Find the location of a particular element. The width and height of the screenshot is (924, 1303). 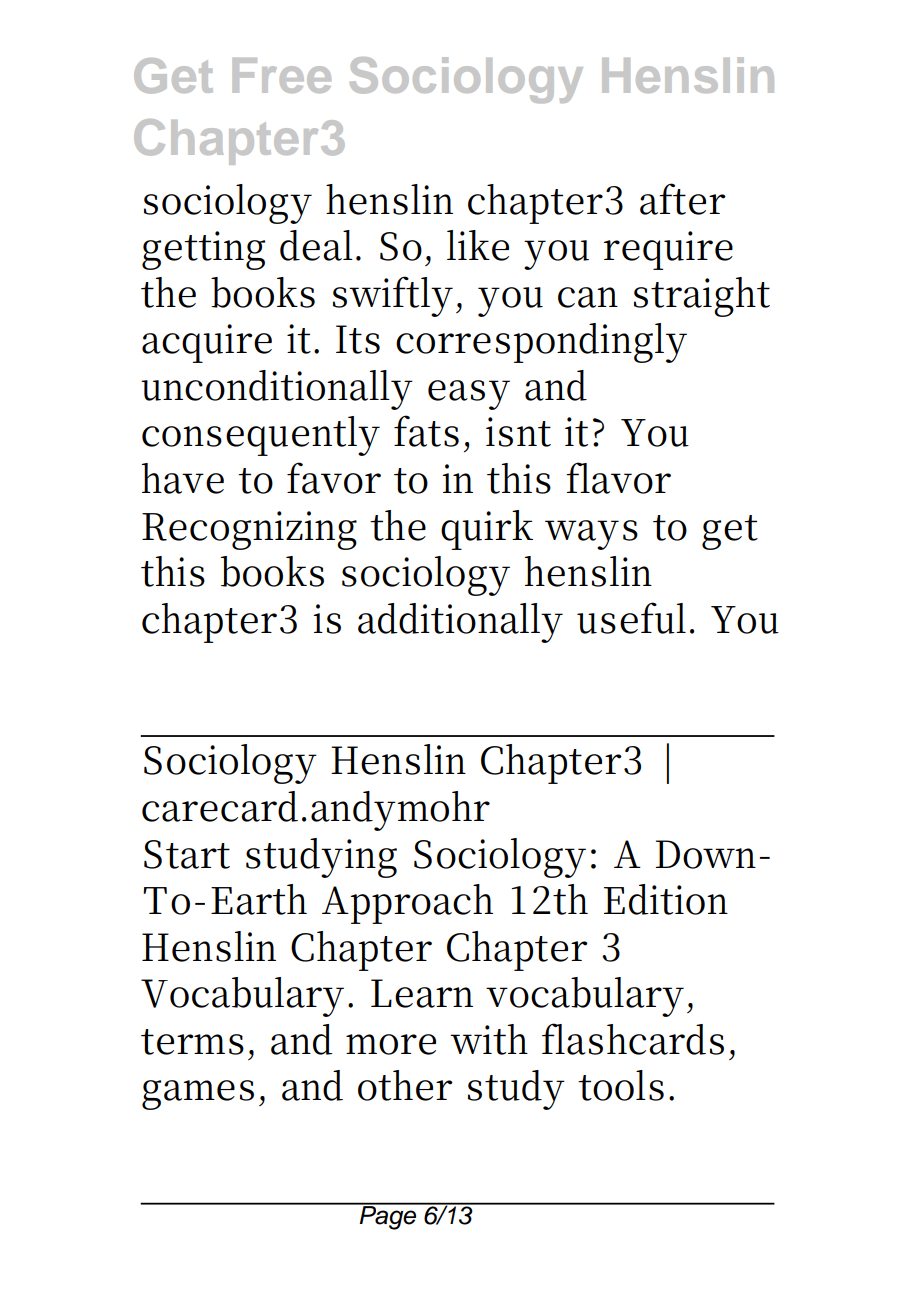

Recognizing is located at coordinates (249, 530).
